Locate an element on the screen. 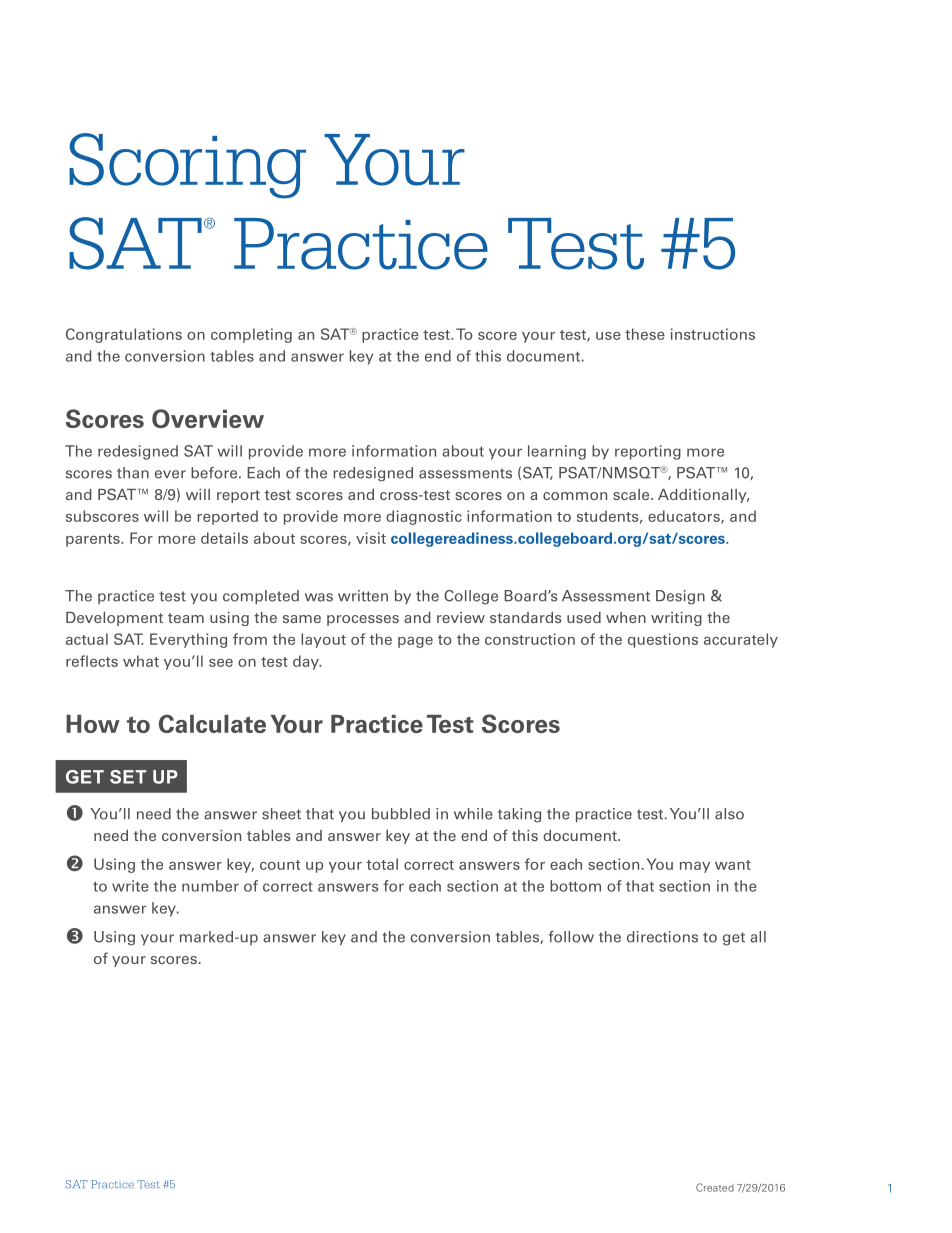 The image size is (952, 1233). write is located at coordinates (130, 886).
